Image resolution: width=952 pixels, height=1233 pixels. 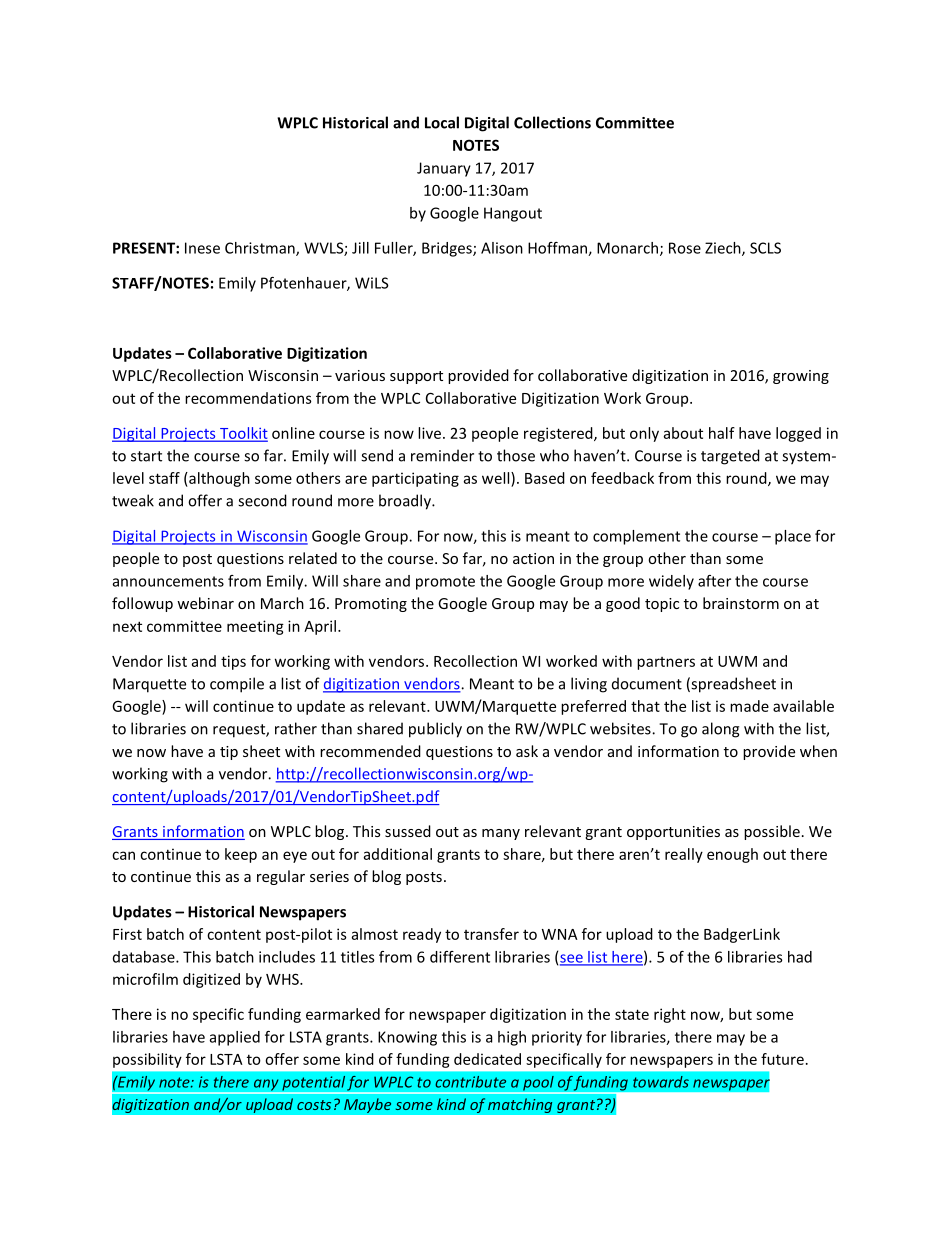 I want to click on promote, so click(x=445, y=583).
